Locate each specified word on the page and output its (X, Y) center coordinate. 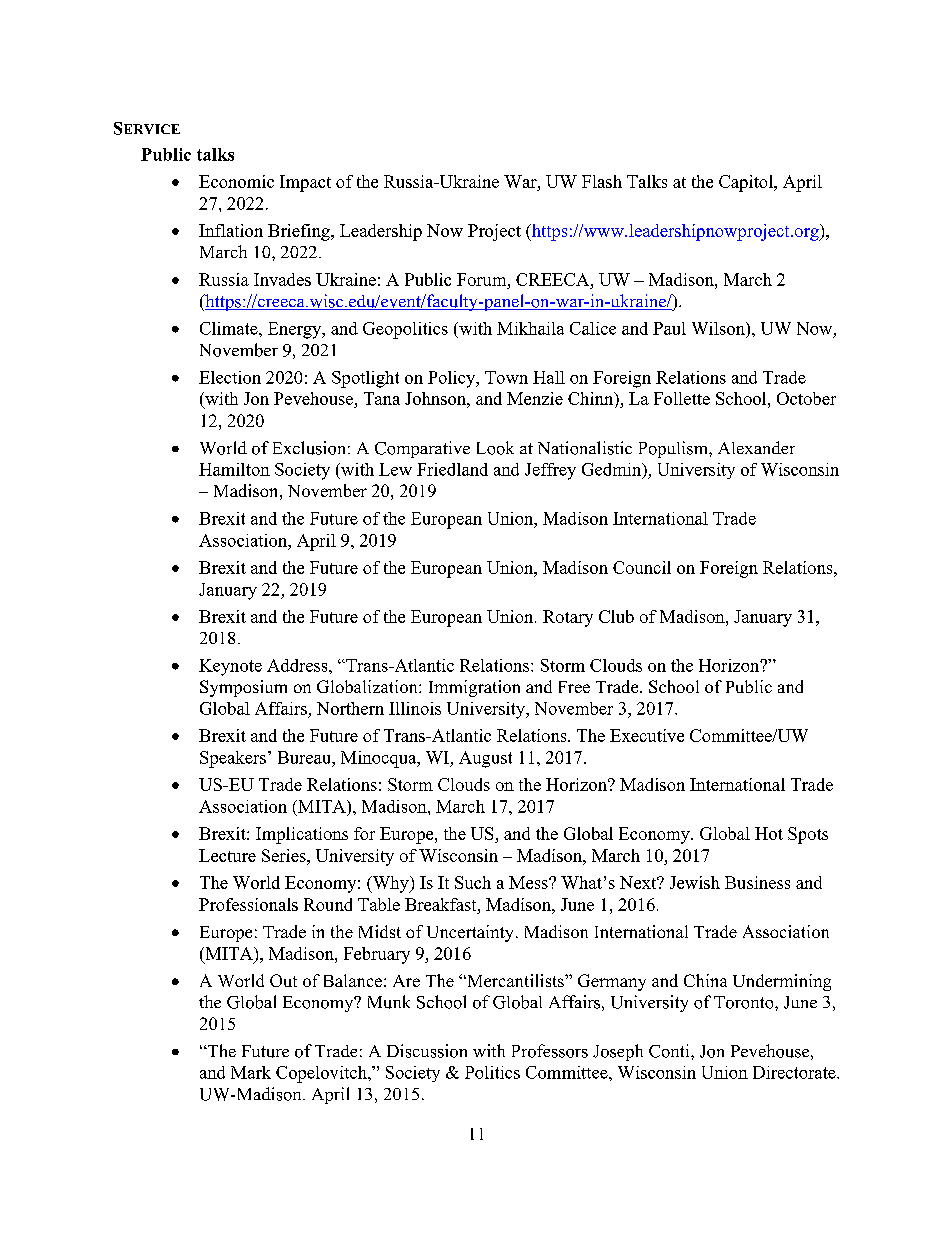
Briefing (300, 232)
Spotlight (365, 379)
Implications (302, 835)
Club (616, 616)
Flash (602, 181)
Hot (769, 833)
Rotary (568, 618)
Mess (529, 882)
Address (298, 665)
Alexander (756, 447)
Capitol (747, 183)
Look (495, 448)
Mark (251, 1072)
